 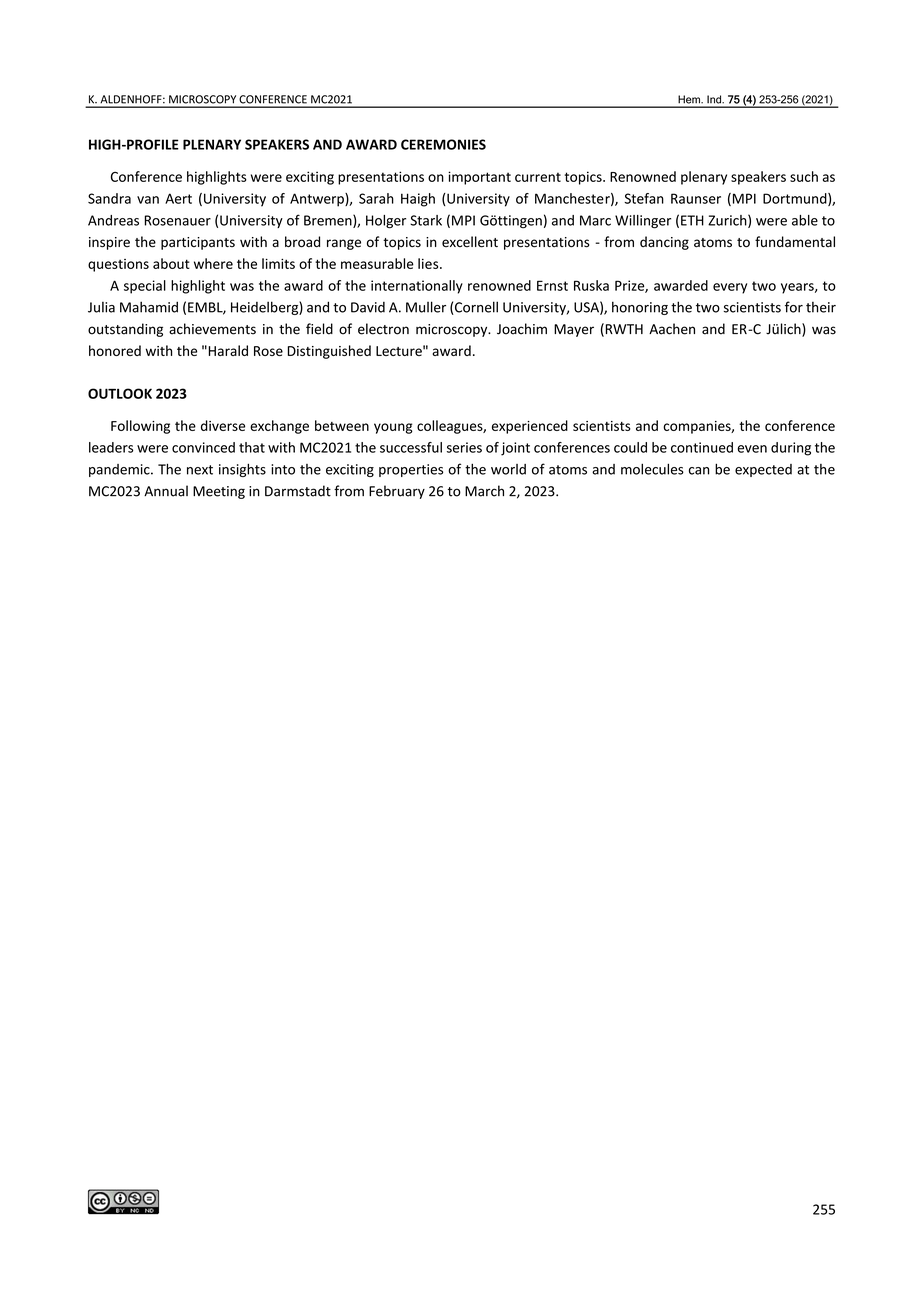 What do you see at coordinates (166, 491) in the screenshot?
I see `Annual` at bounding box center [166, 491].
